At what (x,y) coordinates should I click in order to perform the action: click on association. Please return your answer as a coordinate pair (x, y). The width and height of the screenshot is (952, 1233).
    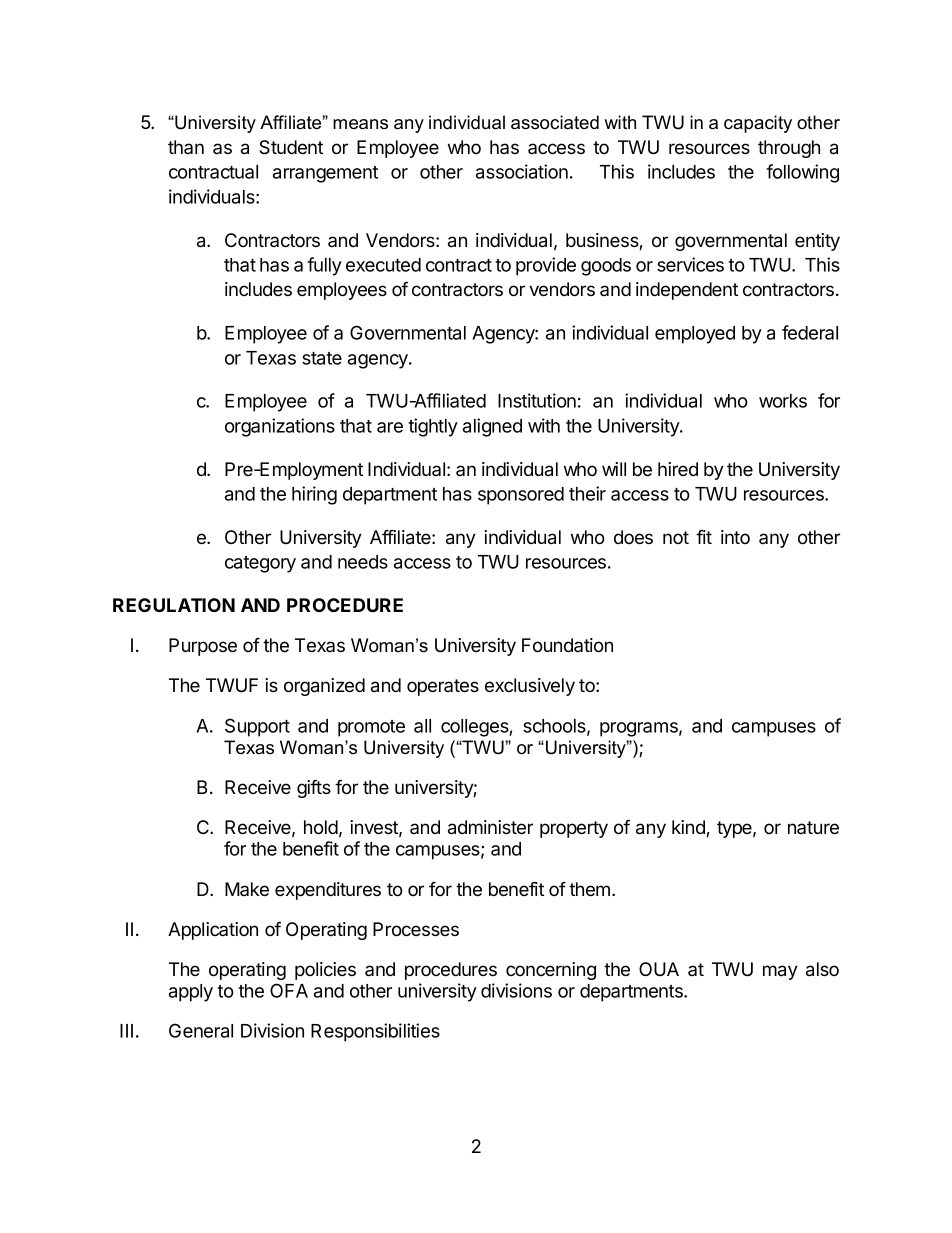
    Looking at the image, I should click on (522, 171).
